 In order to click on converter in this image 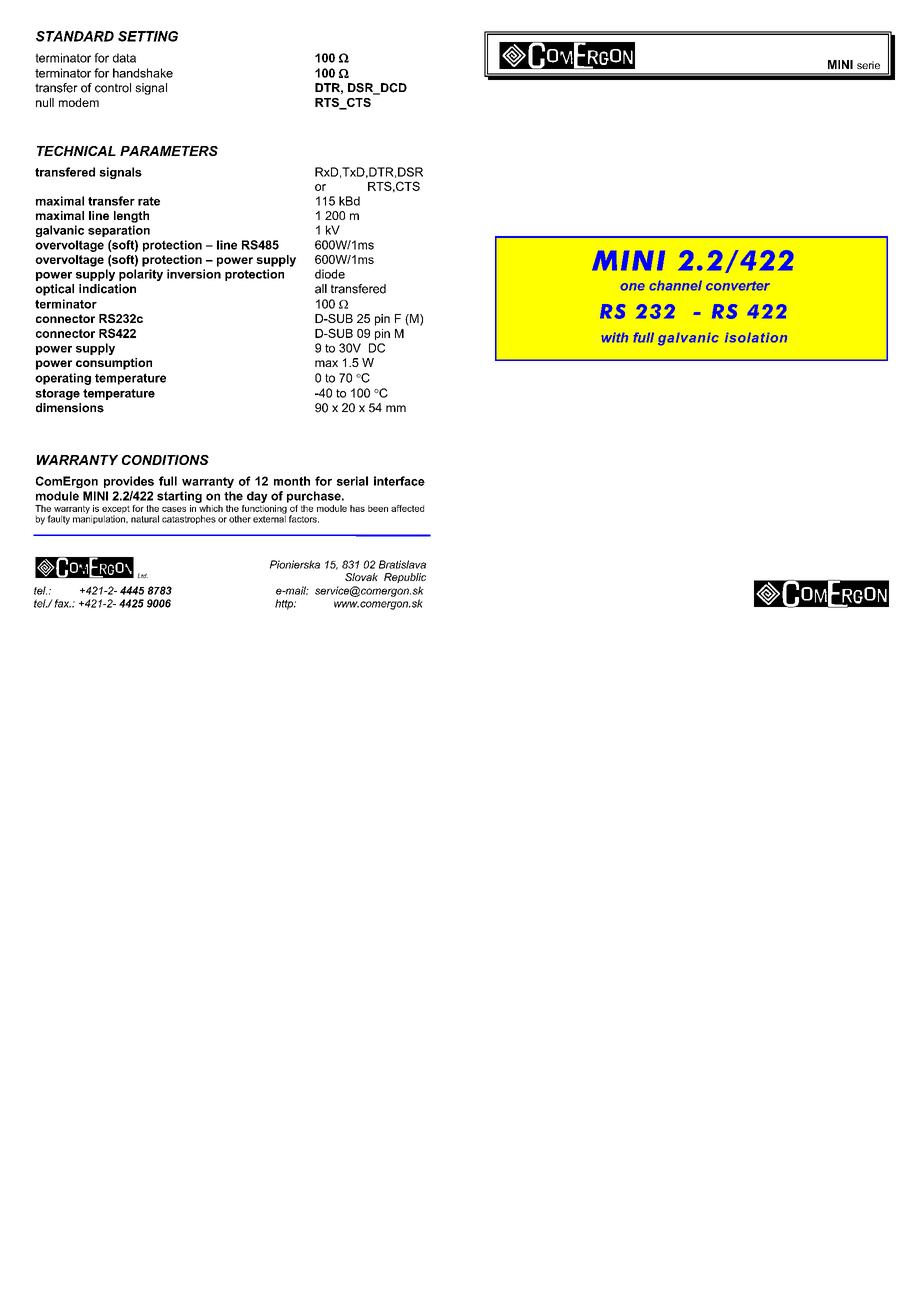, I will do `click(738, 286)`.
